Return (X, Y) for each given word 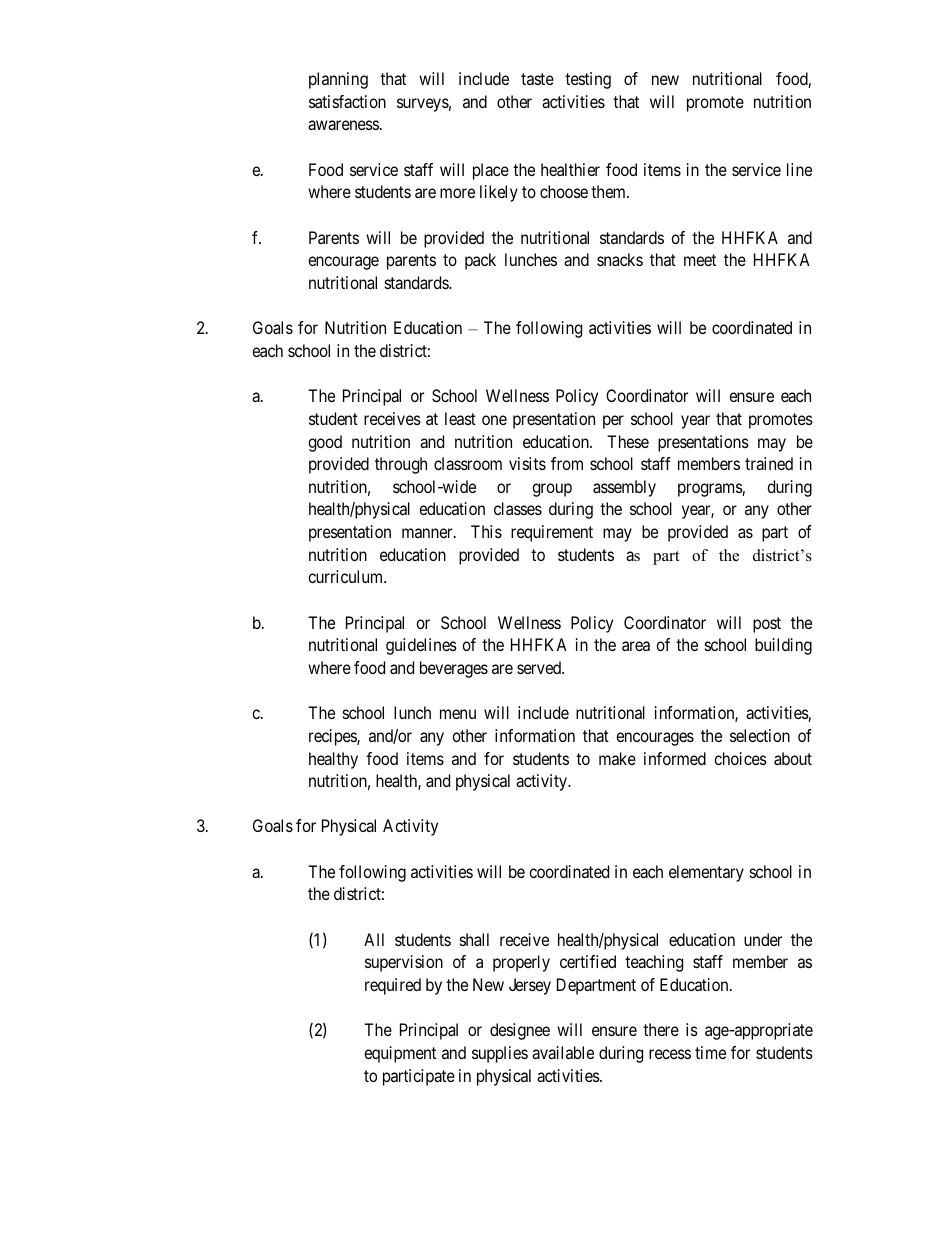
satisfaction (347, 101)
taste (537, 79)
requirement (552, 533)
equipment (400, 1054)
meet (700, 260)
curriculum (347, 576)
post (767, 625)
